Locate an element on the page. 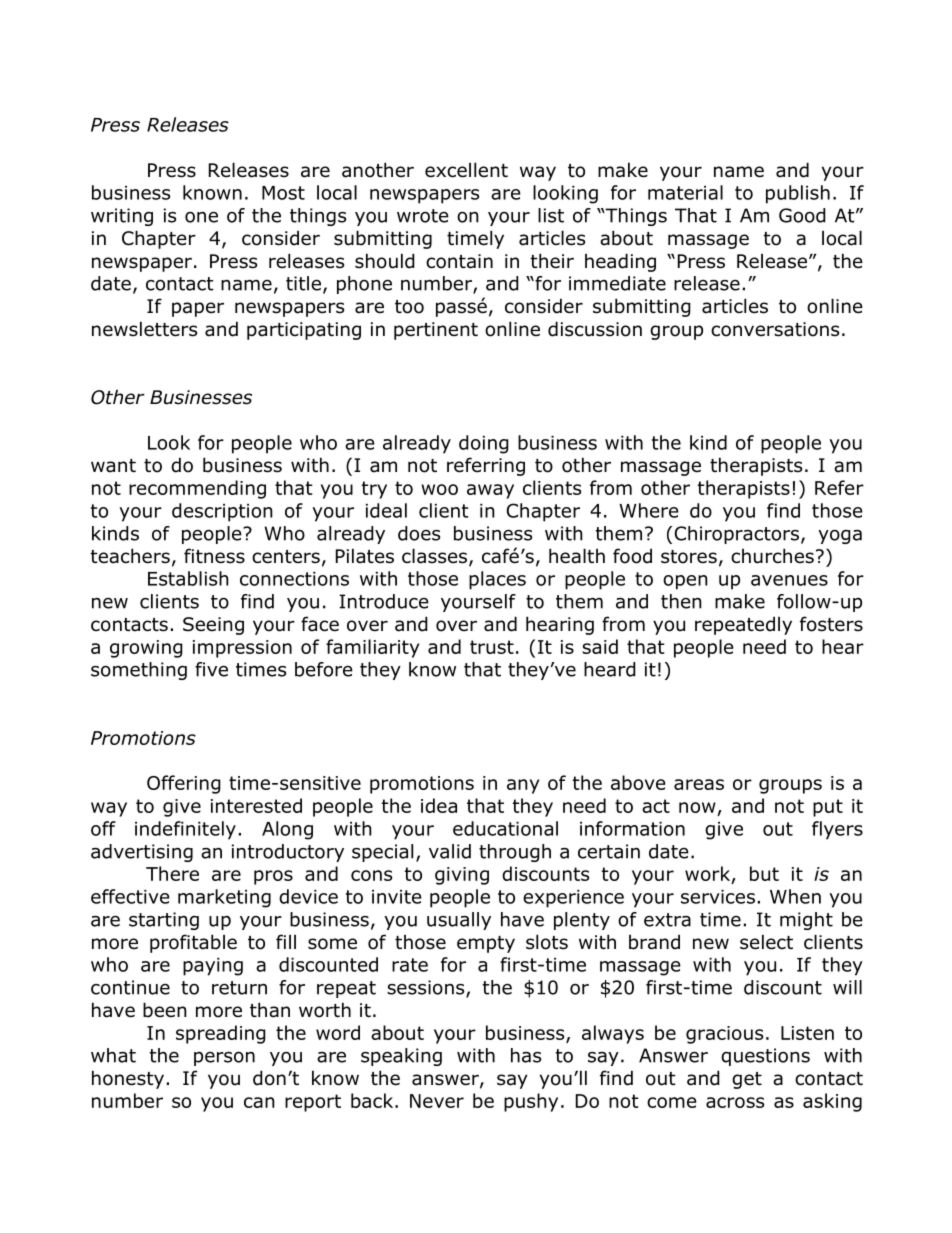 The width and height of the document is (952, 1233). has is located at coordinates (526, 1055).
